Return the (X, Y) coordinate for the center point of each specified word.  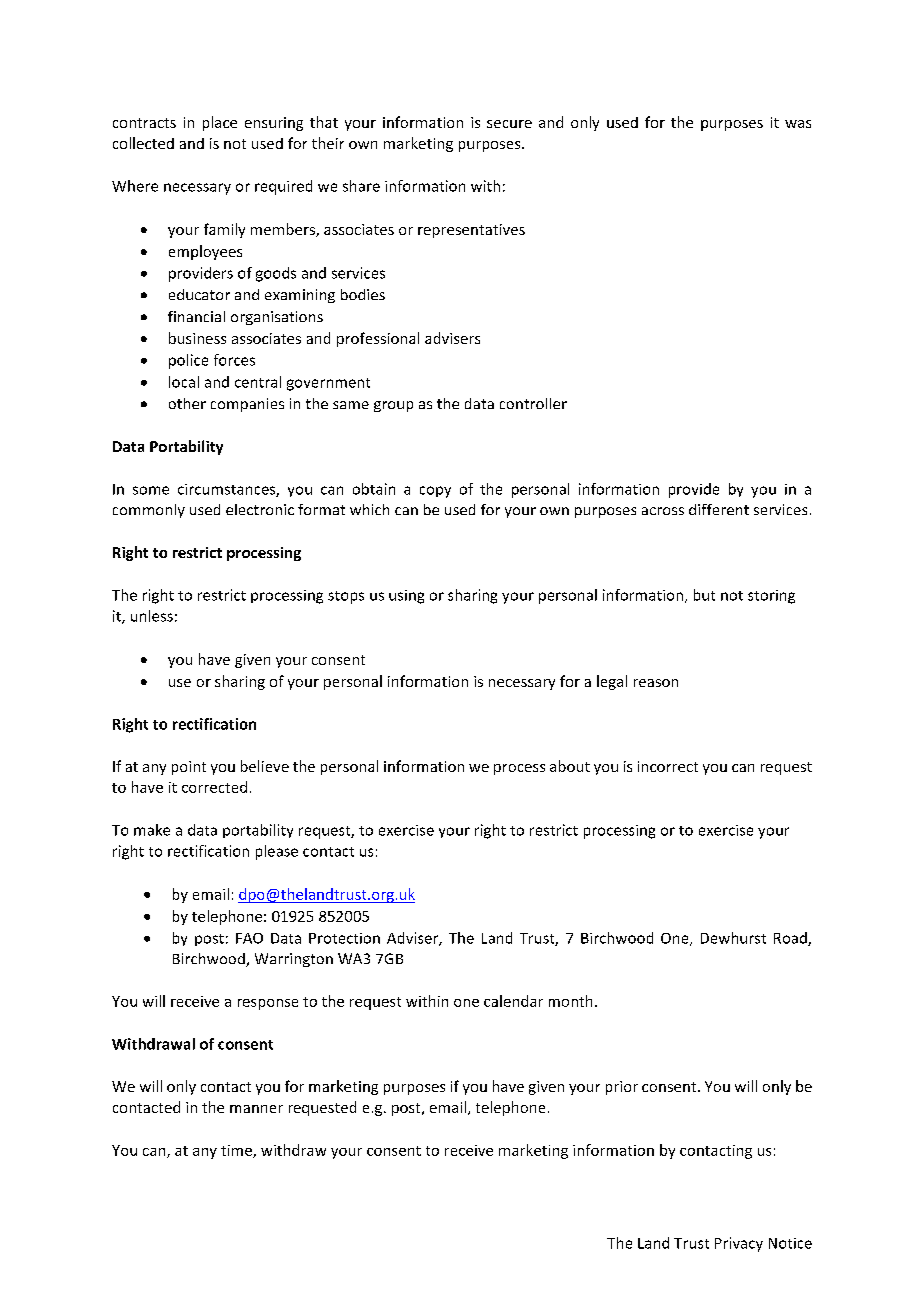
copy (435, 492)
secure (509, 124)
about (570, 766)
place (220, 123)
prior (622, 1088)
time (237, 1151)
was (798, 124)
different (719, 509)
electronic (260, 509)
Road (791, 939)
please (277, 852)
